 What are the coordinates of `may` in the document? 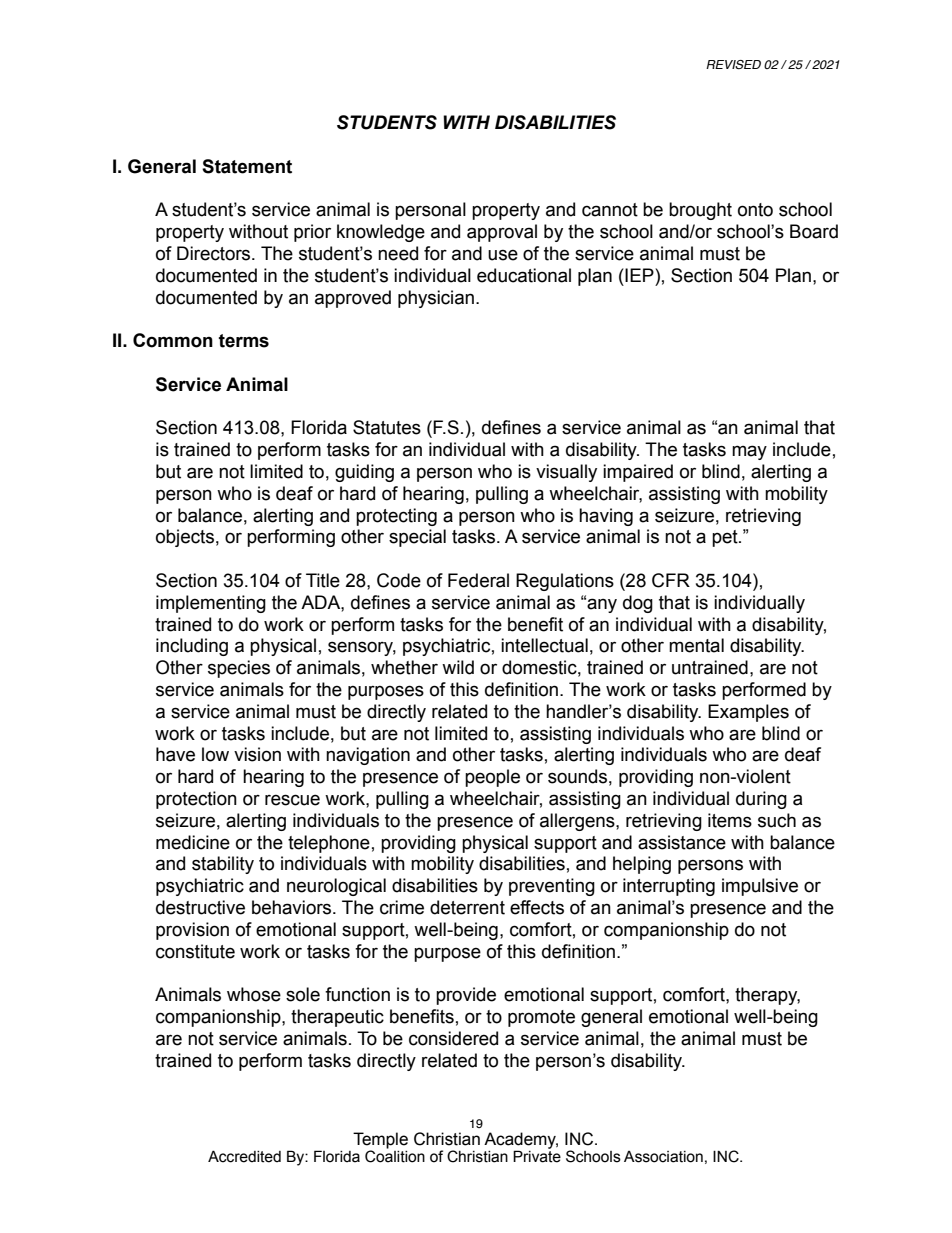 It's located at (749, 452).
